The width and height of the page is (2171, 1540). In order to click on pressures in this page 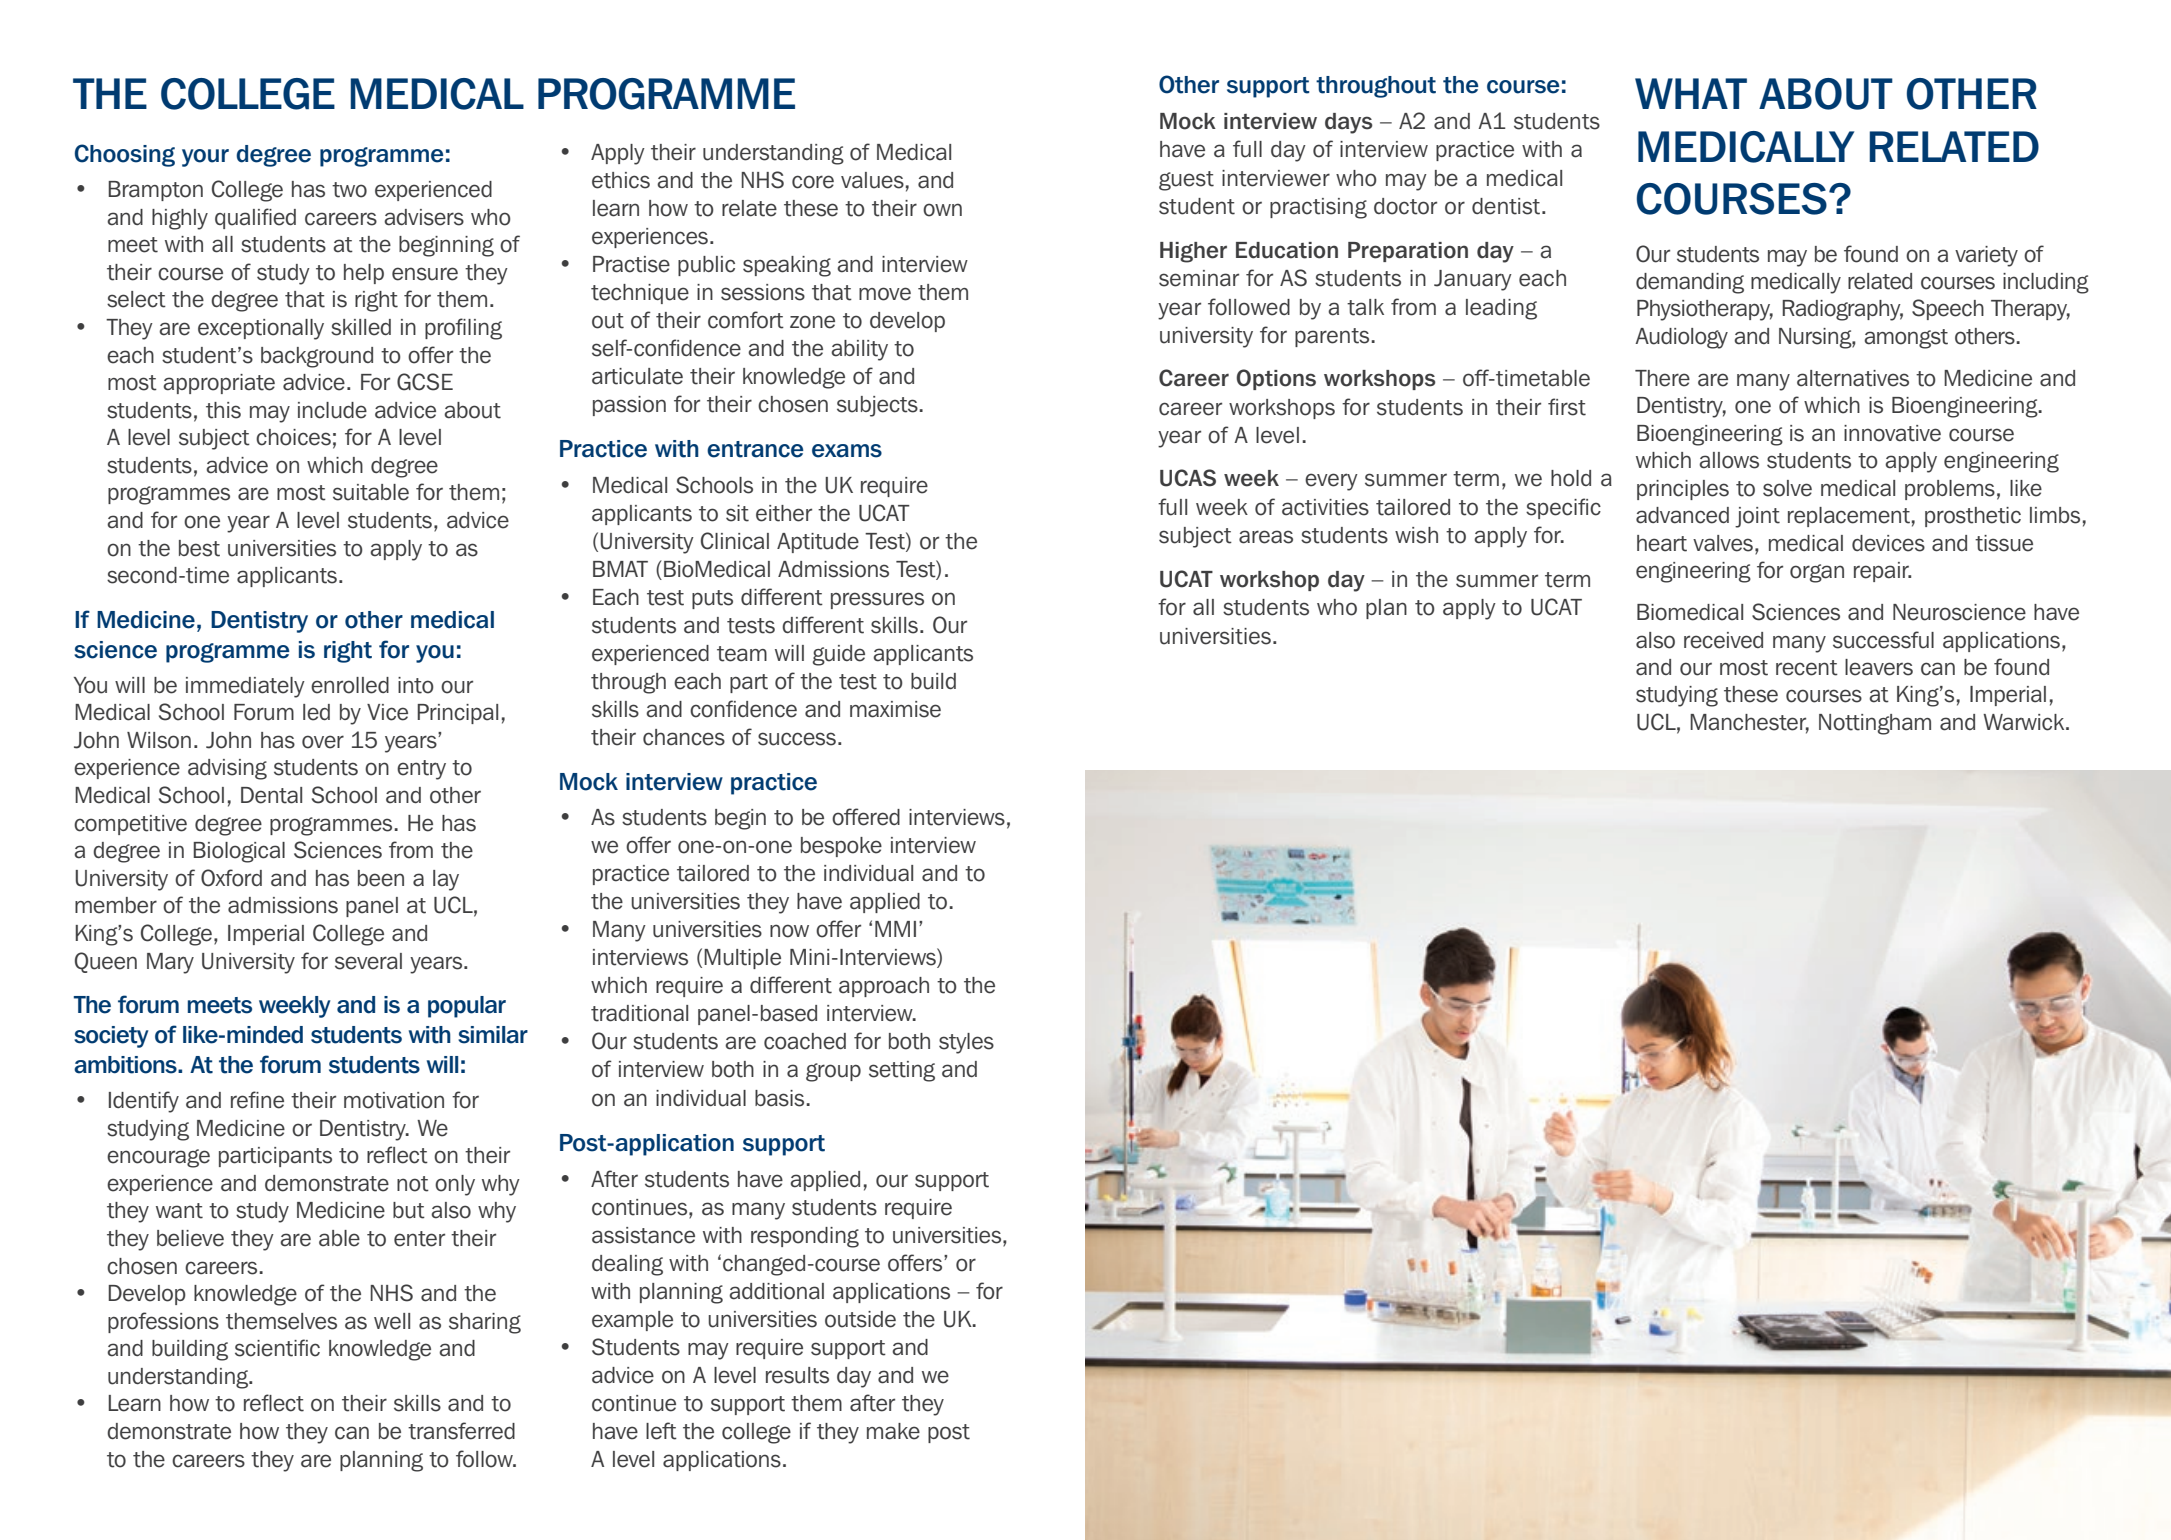, I will do `click(877, 600)`.
